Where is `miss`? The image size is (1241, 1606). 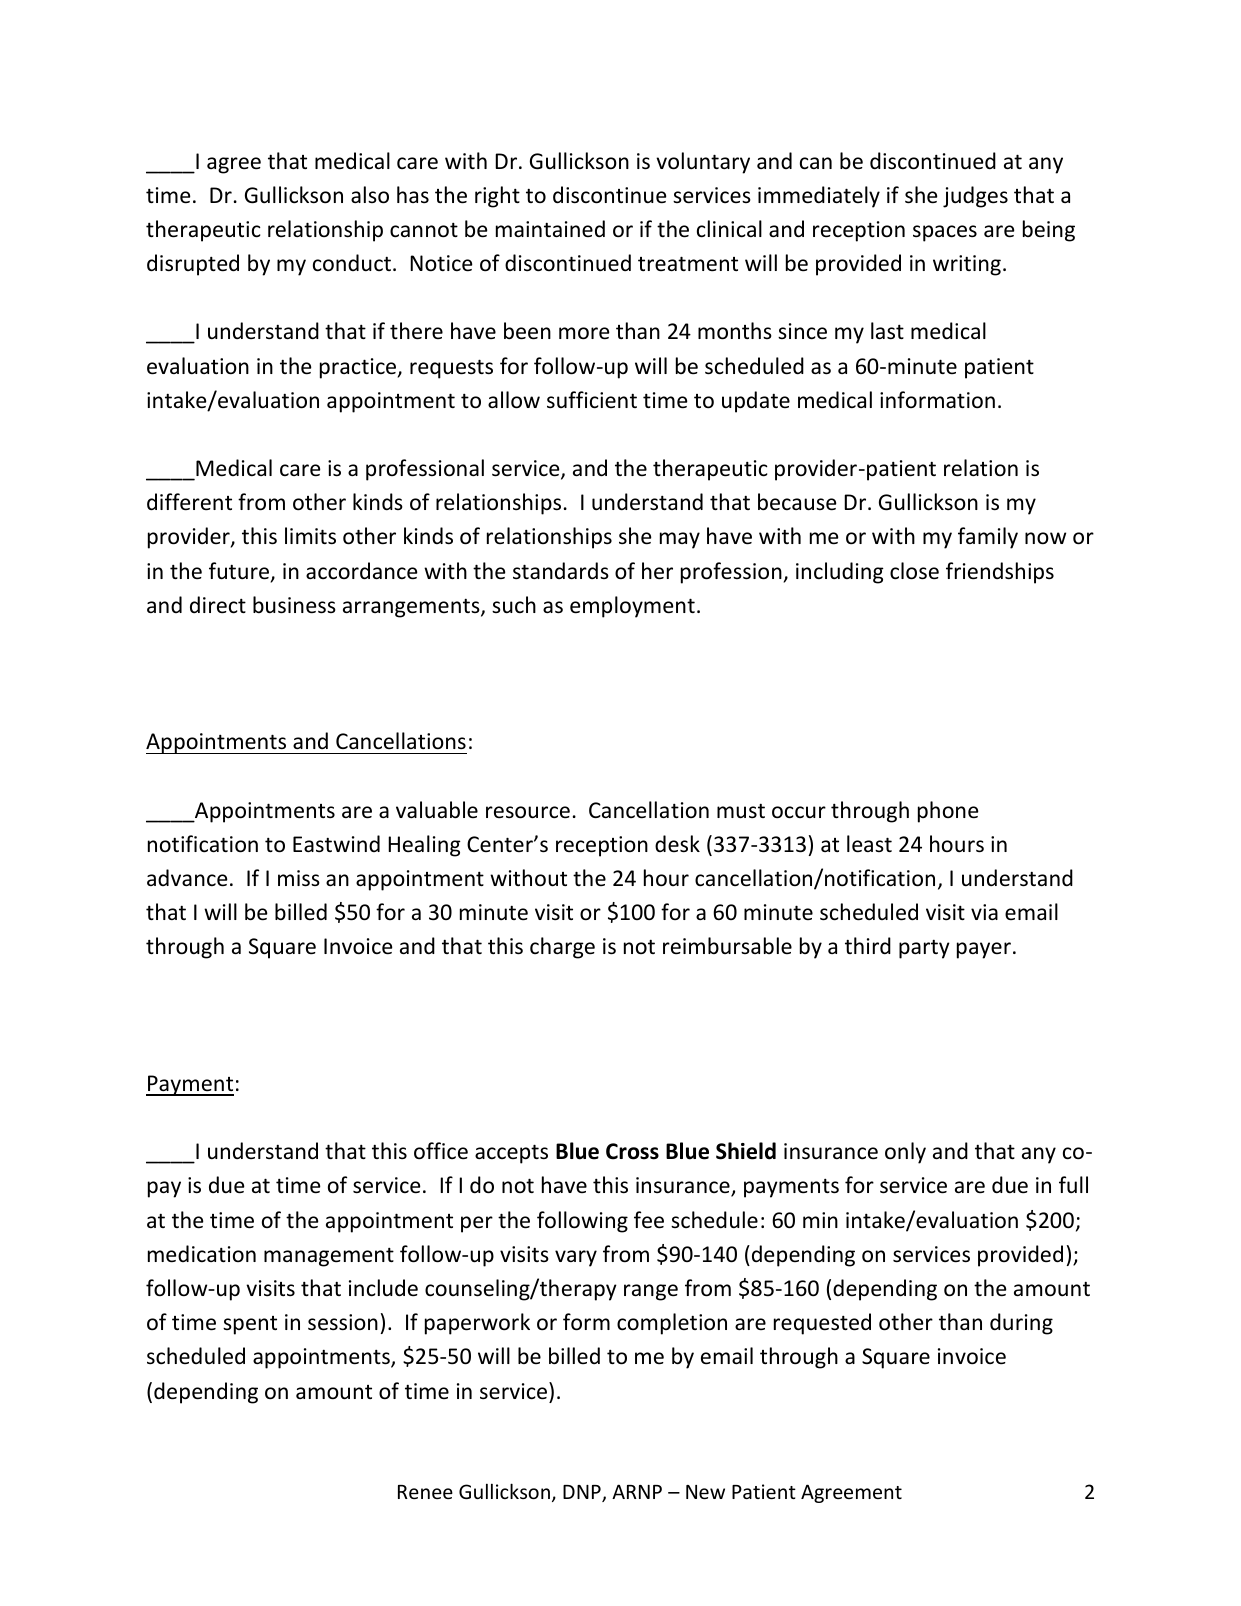
miss is located at coordinates (299, 878).
